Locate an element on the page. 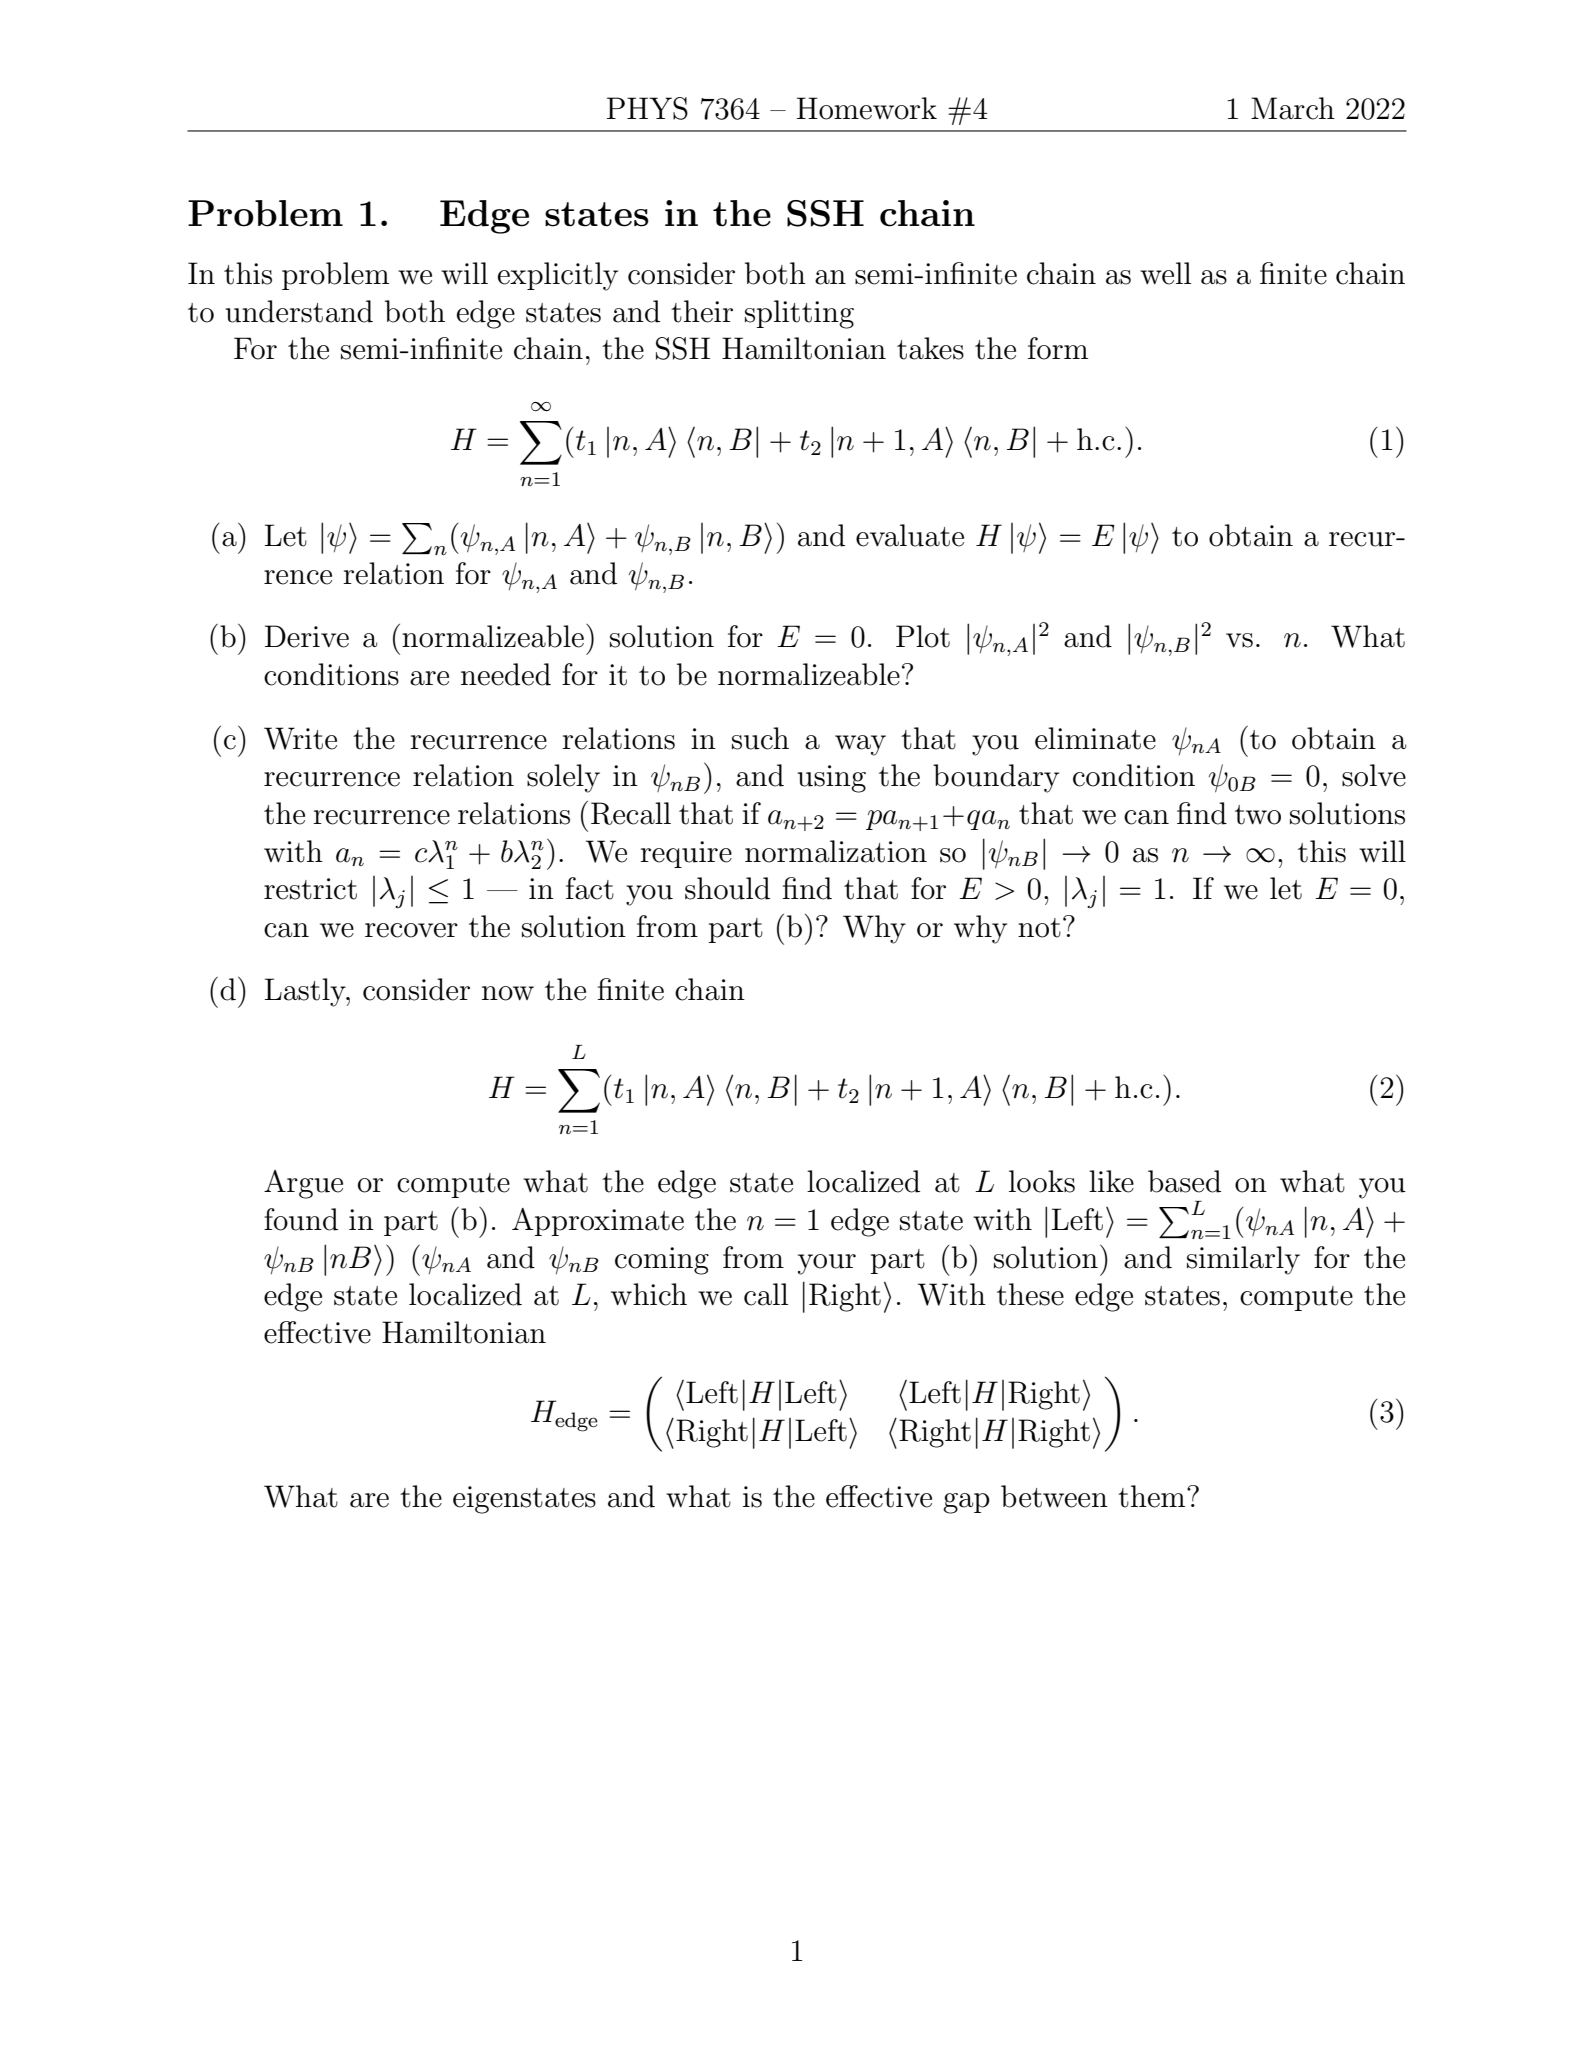  Argue is located at coordinates (303, 1184).
